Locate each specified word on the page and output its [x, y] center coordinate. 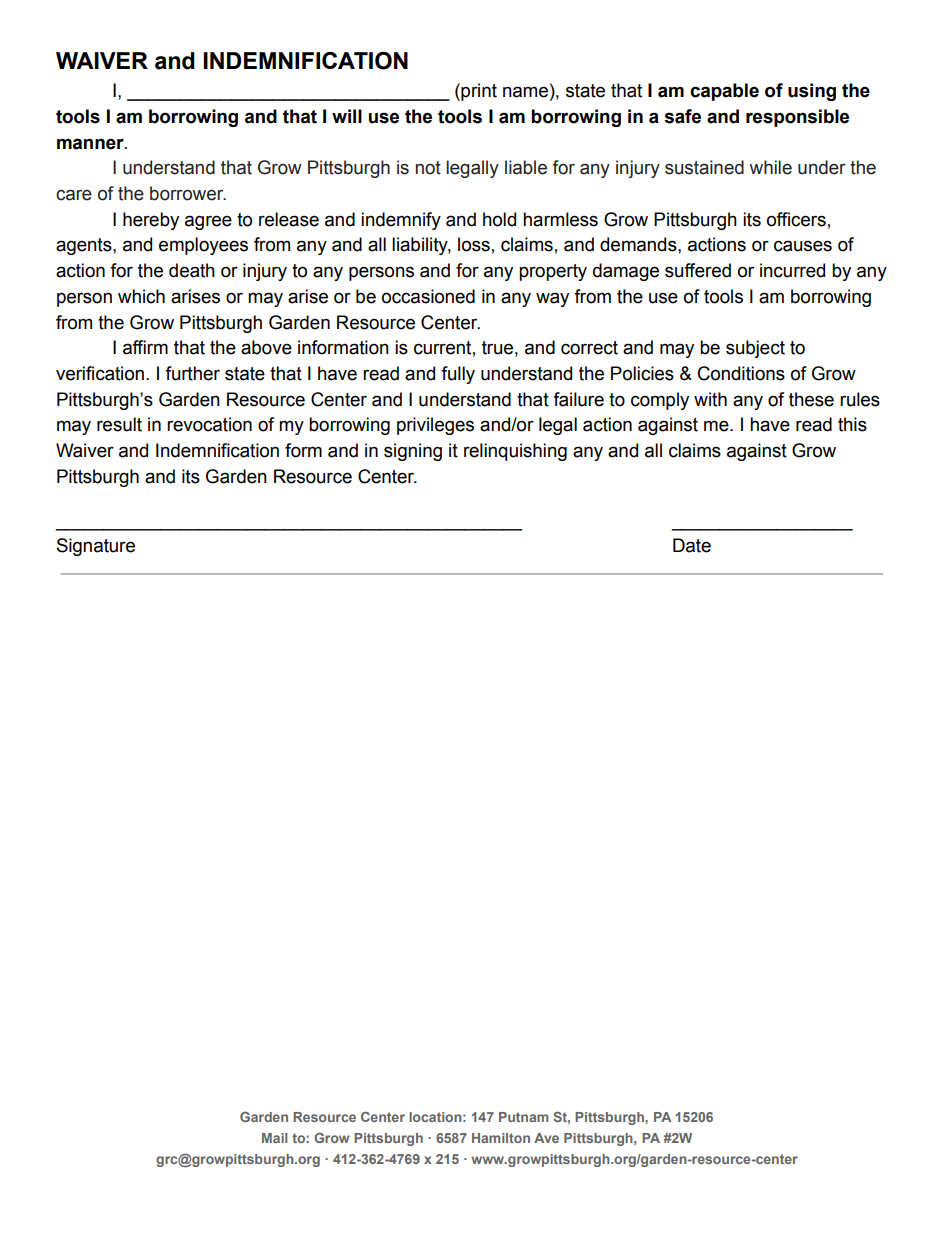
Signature [96, 547]
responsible [797, 118]
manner [91, 144]
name [525, 92]
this [852, 424]
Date [692, 545]
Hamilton [501, 1138]
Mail [275, 1138]
